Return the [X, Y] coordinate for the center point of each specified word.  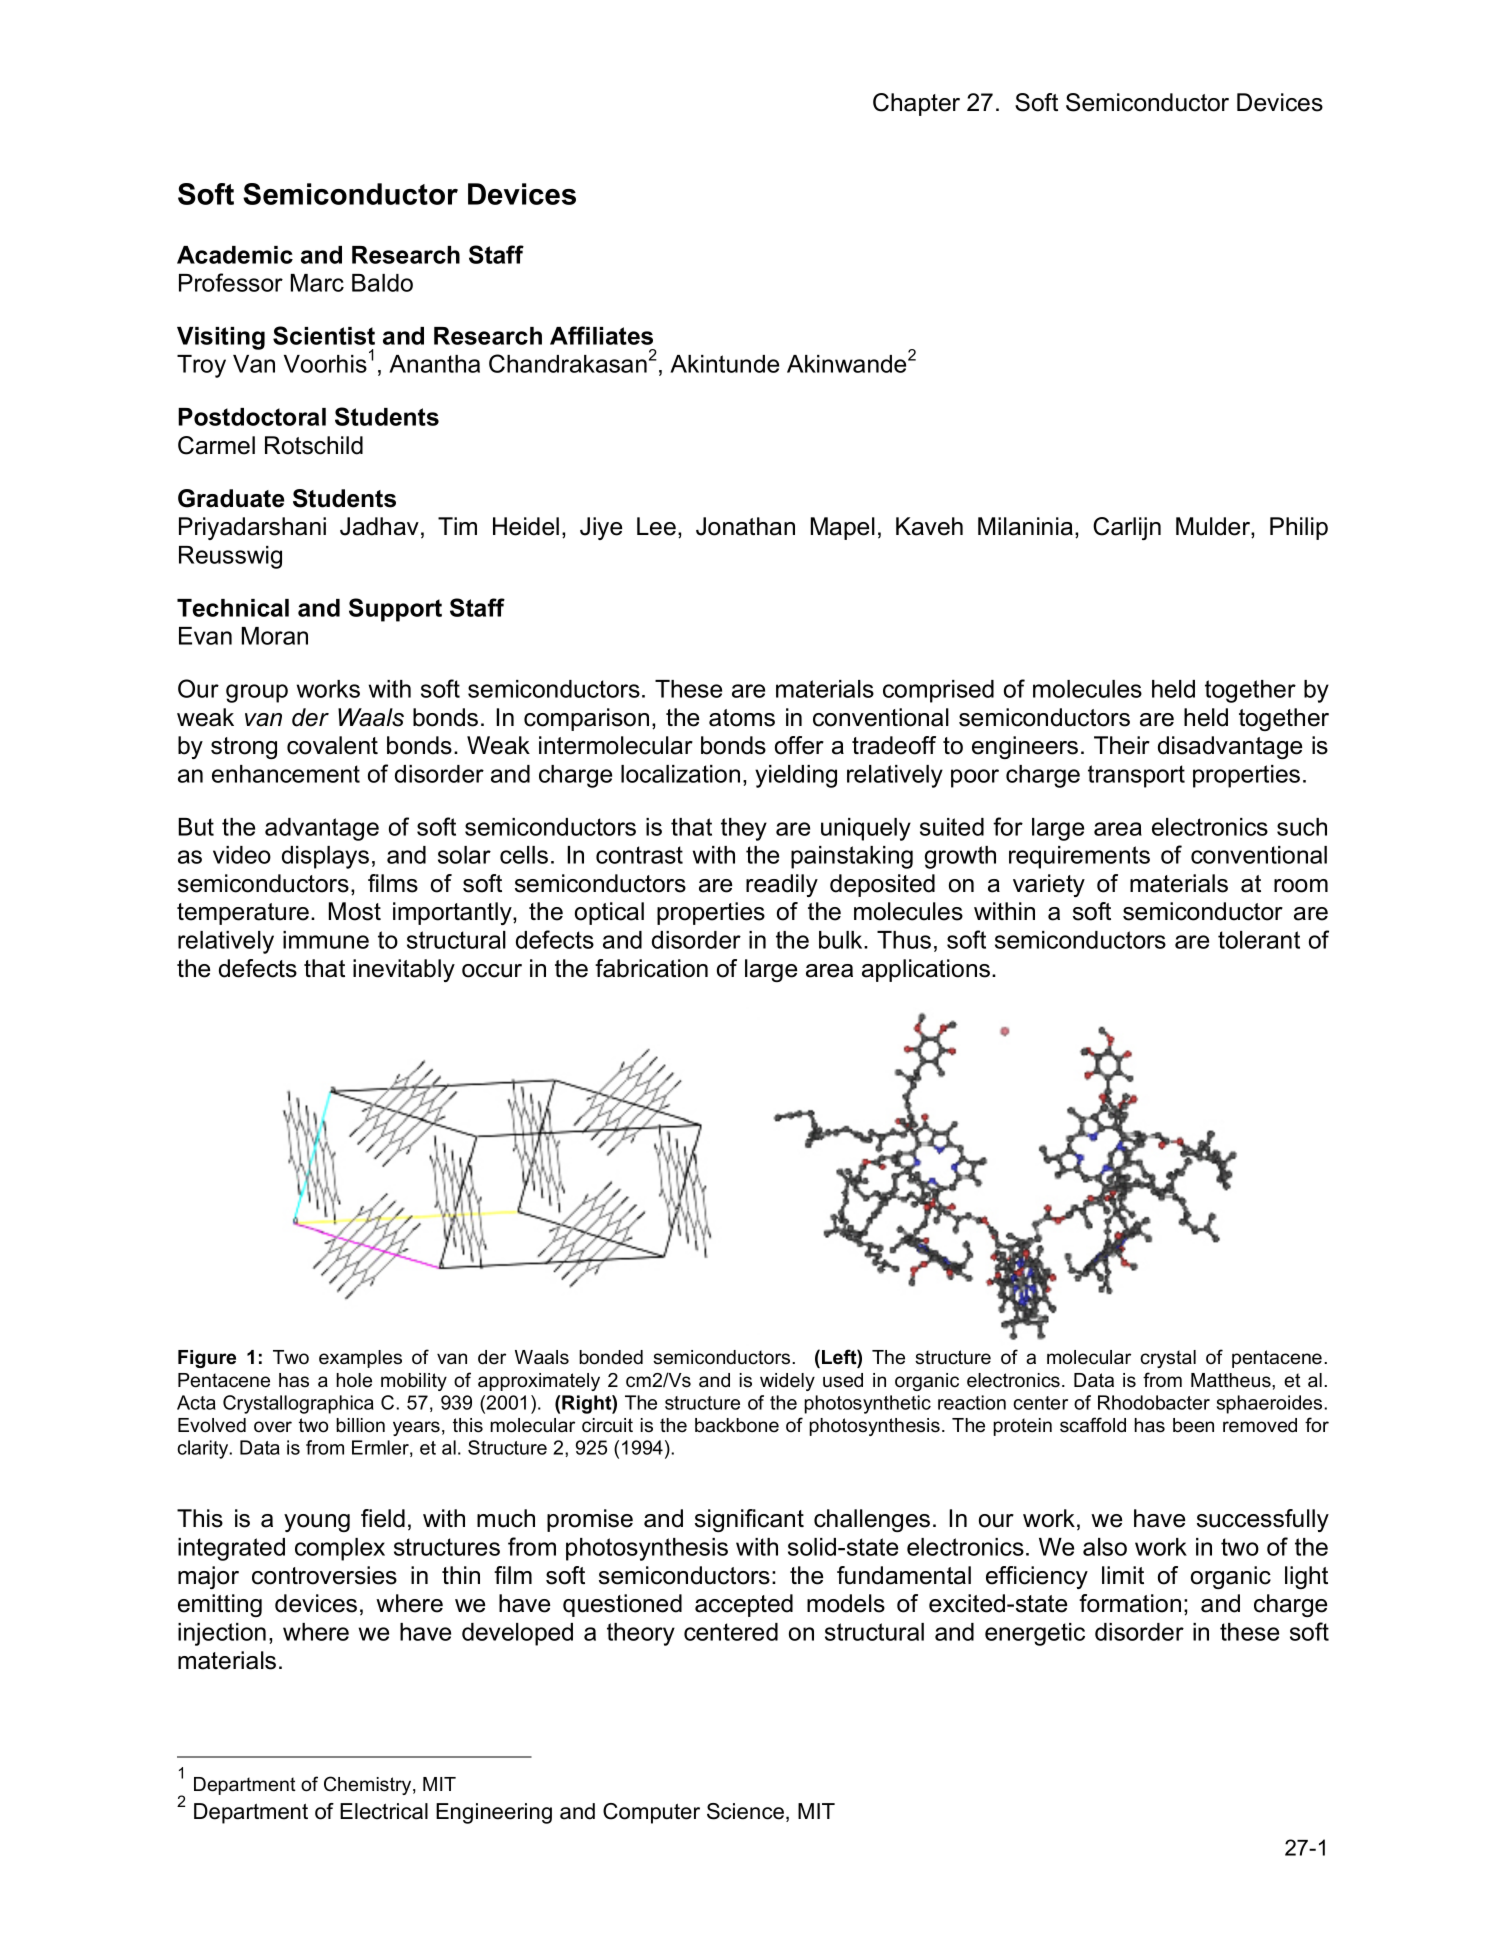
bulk [842, 940]
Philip [1299, 528]
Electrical [384, 1811]
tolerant [1259, 940]
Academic [235, 255]
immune [326, 940]
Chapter [916, 104]
